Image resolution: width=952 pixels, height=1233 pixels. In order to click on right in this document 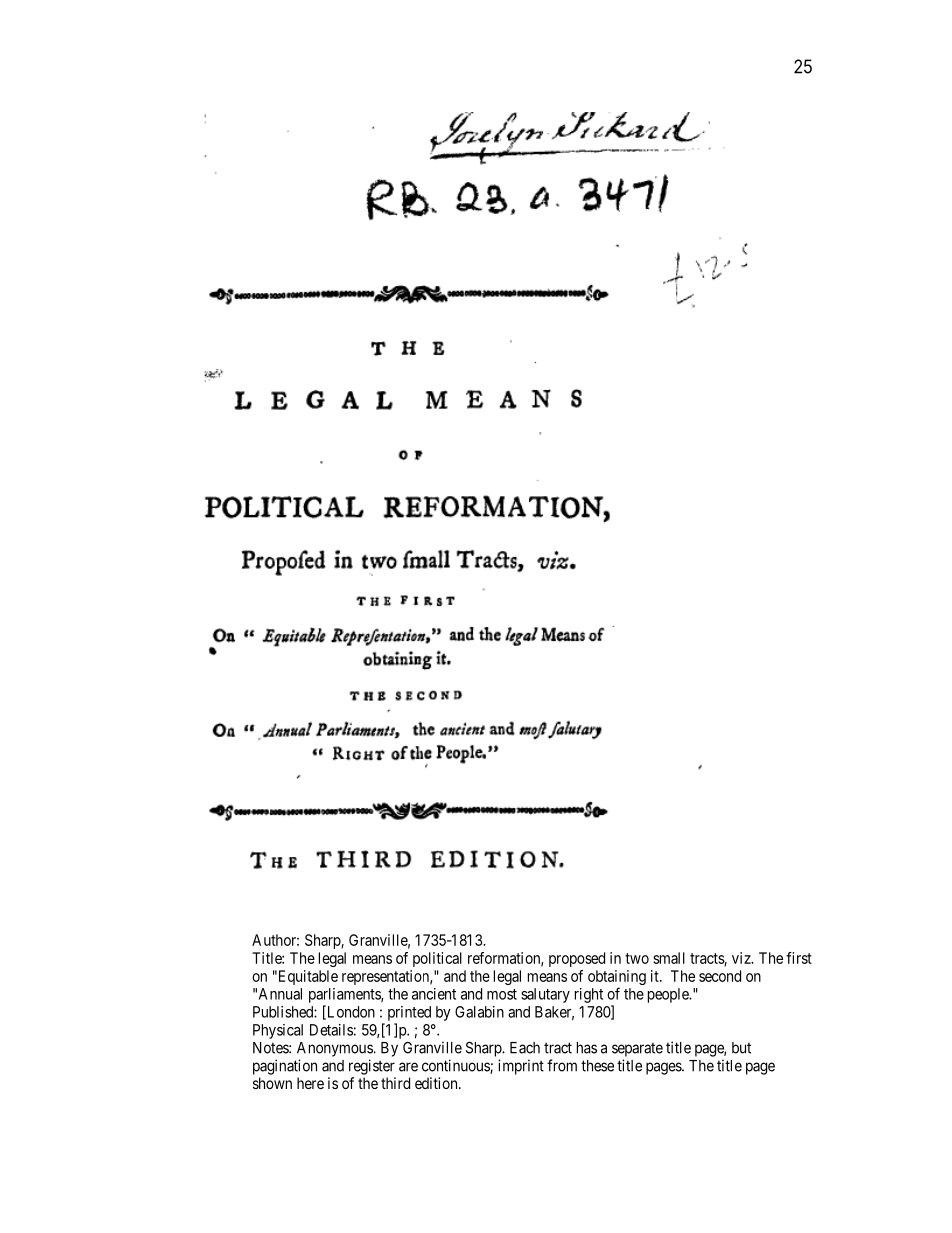, I will do `click(589, 995)`.
